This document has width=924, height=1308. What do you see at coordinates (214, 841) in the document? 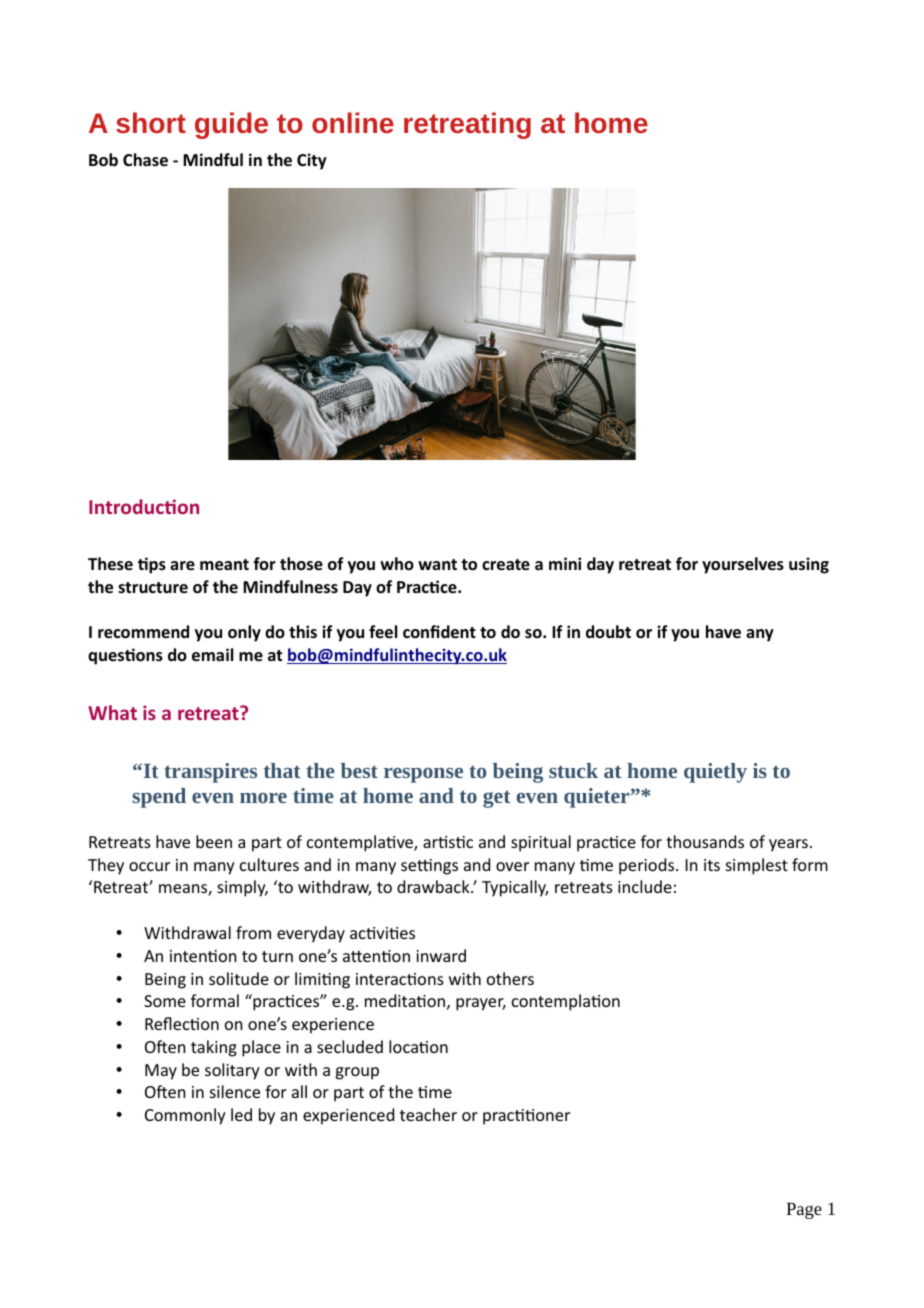
I see `been` at bounding box center [214, 841].
